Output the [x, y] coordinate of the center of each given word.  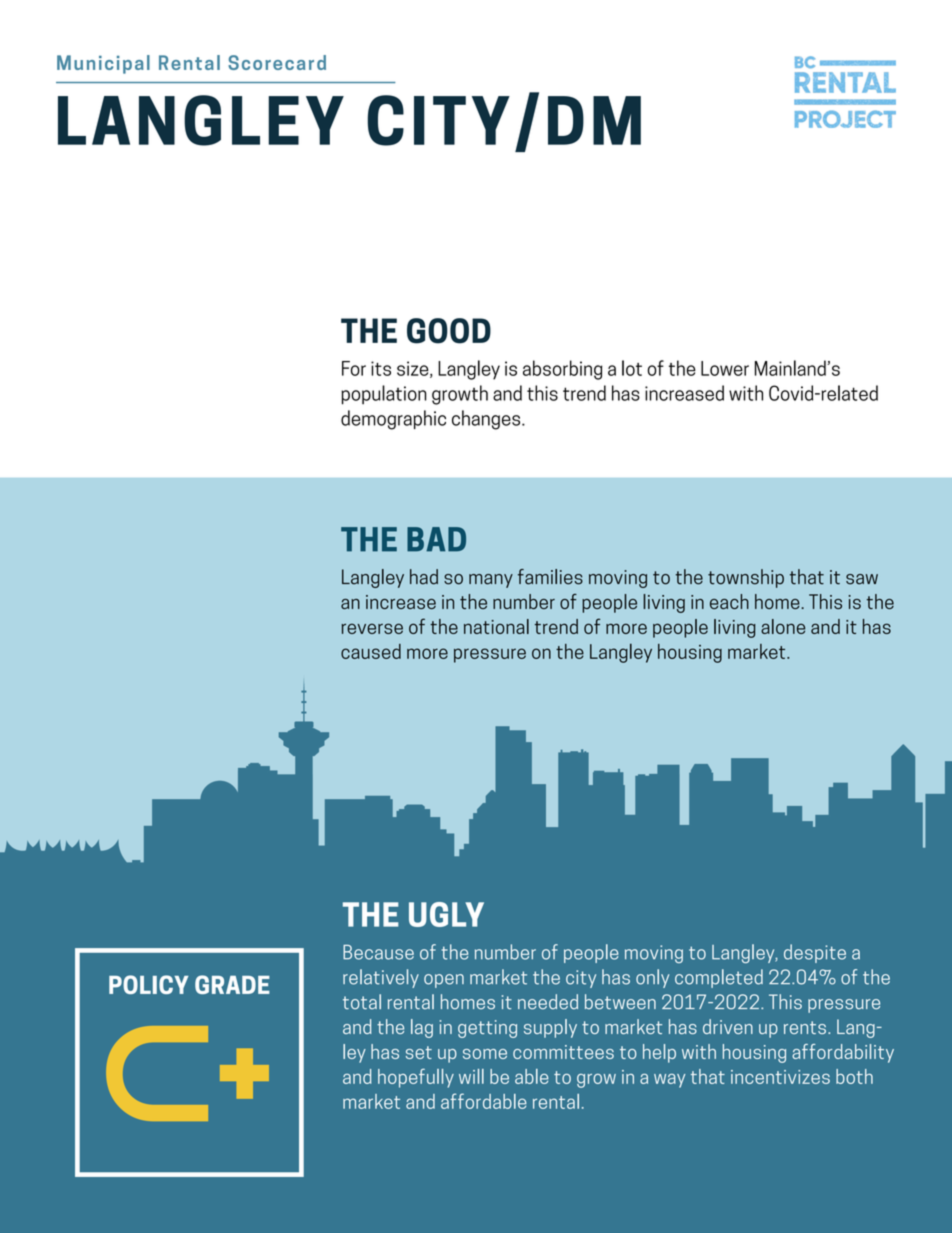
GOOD [449, 331]
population [383, 395]
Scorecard [277, 62]
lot [632, 368]
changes [487, 420]
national [496, 626]
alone [783, 626]
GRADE [232, 984]
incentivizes [780, 1077]
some [485, 1054]
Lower [725, 368]
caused [371, 651]
